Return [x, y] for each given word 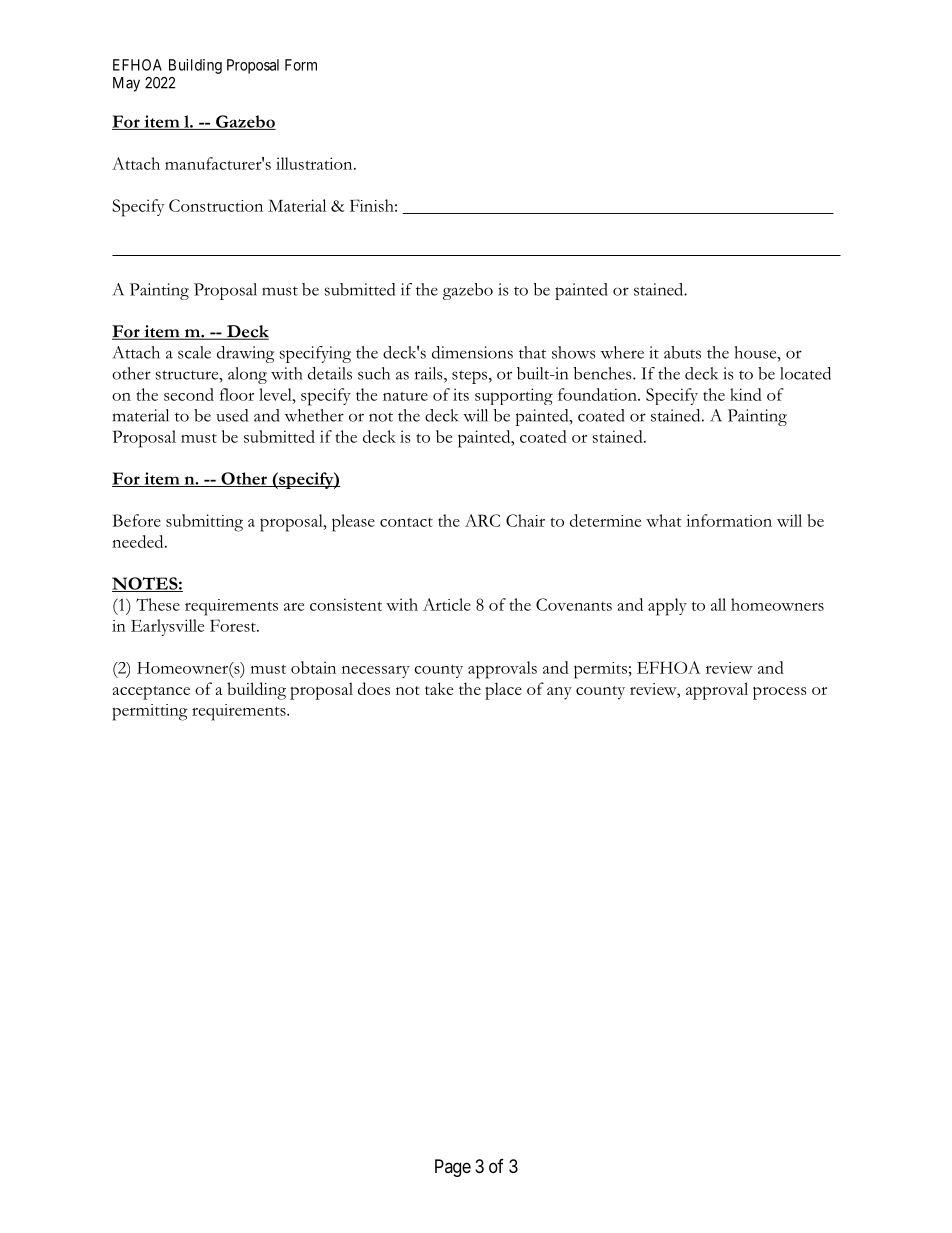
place [503, 691]
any [559, 693]
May [126, 84]
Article [447, 604]
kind [746, 394]
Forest [234, 625]
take [439, 688]
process [779, 693]
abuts [682, 352]
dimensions [472, 352]
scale [194, 352]
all [718, 604]
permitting [150, 712]
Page [453, 1168]
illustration [315, 163]
